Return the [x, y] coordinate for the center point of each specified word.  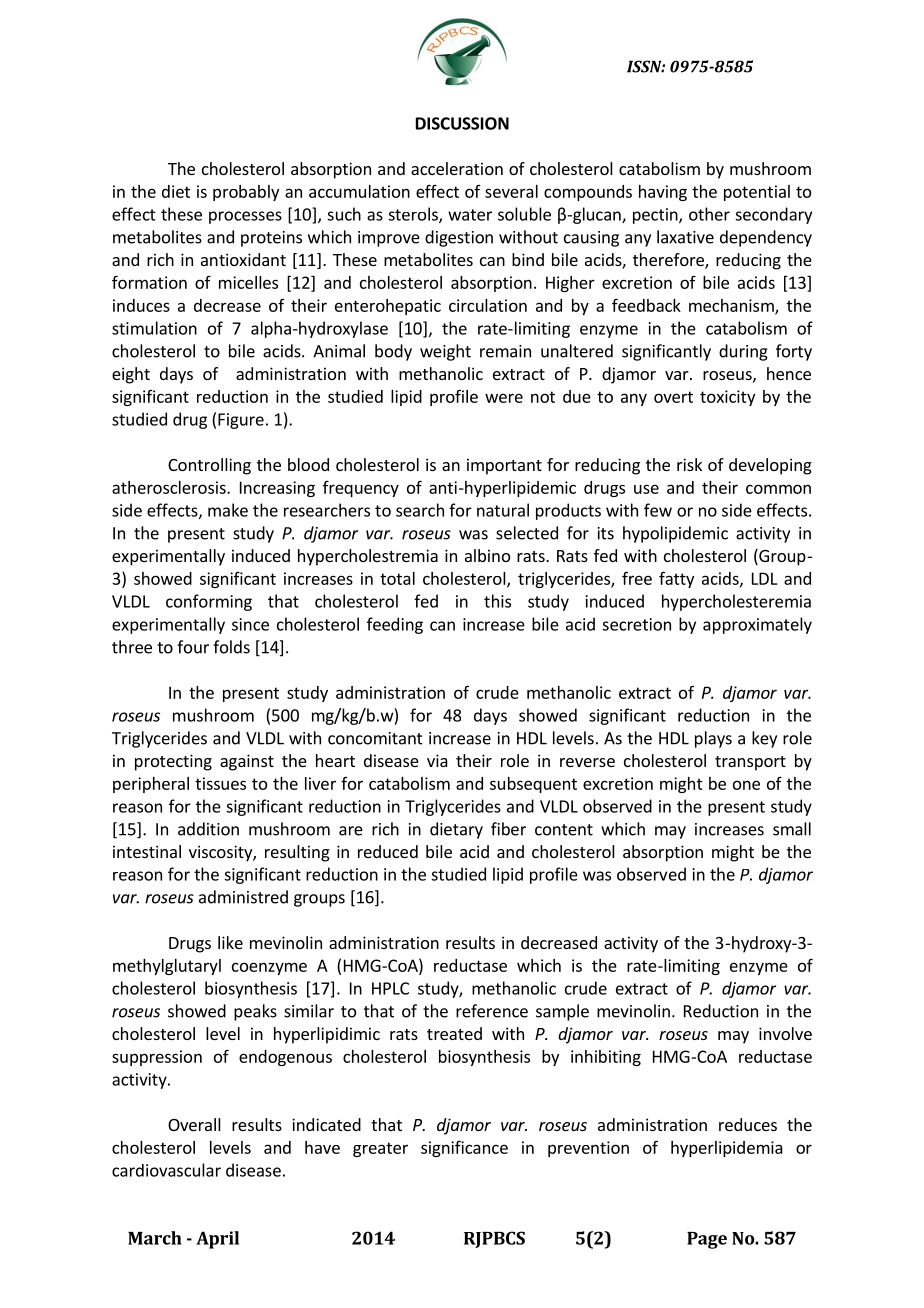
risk [689, 464]
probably [246, 193]
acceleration [457, 168]
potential [757, 193]
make [228, 510]
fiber [508, 829]
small [792, 829]
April [217, 1240]
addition [208, 829]
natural [503, 510]
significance [464, 1148]
